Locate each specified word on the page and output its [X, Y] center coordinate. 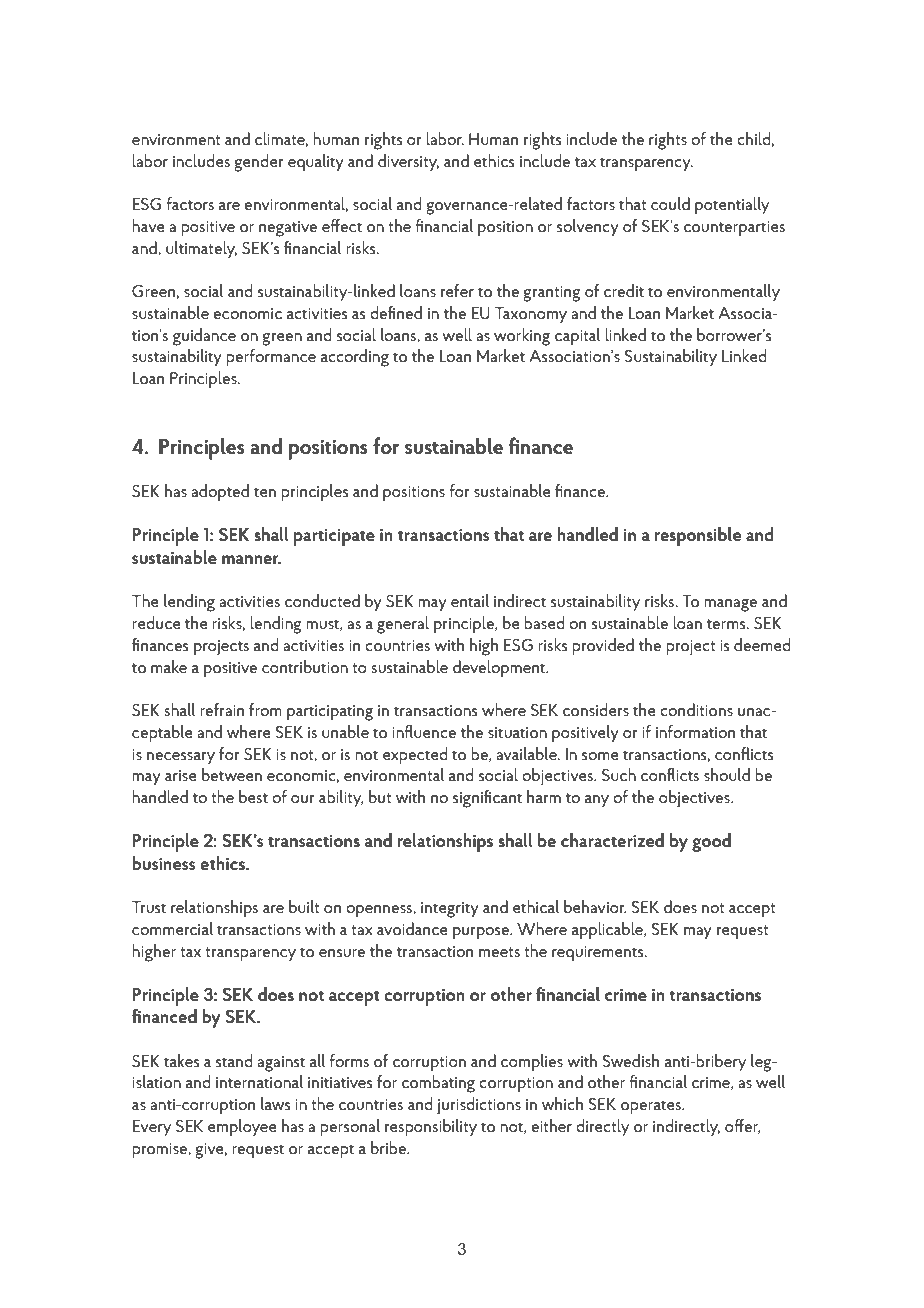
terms [727, 624]
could [670, 203]
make [169, 666]
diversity [408, 163]
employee [242, 1128]
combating [438, 1084]
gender [258, 163]
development [500, 669]
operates [652, 1107]
